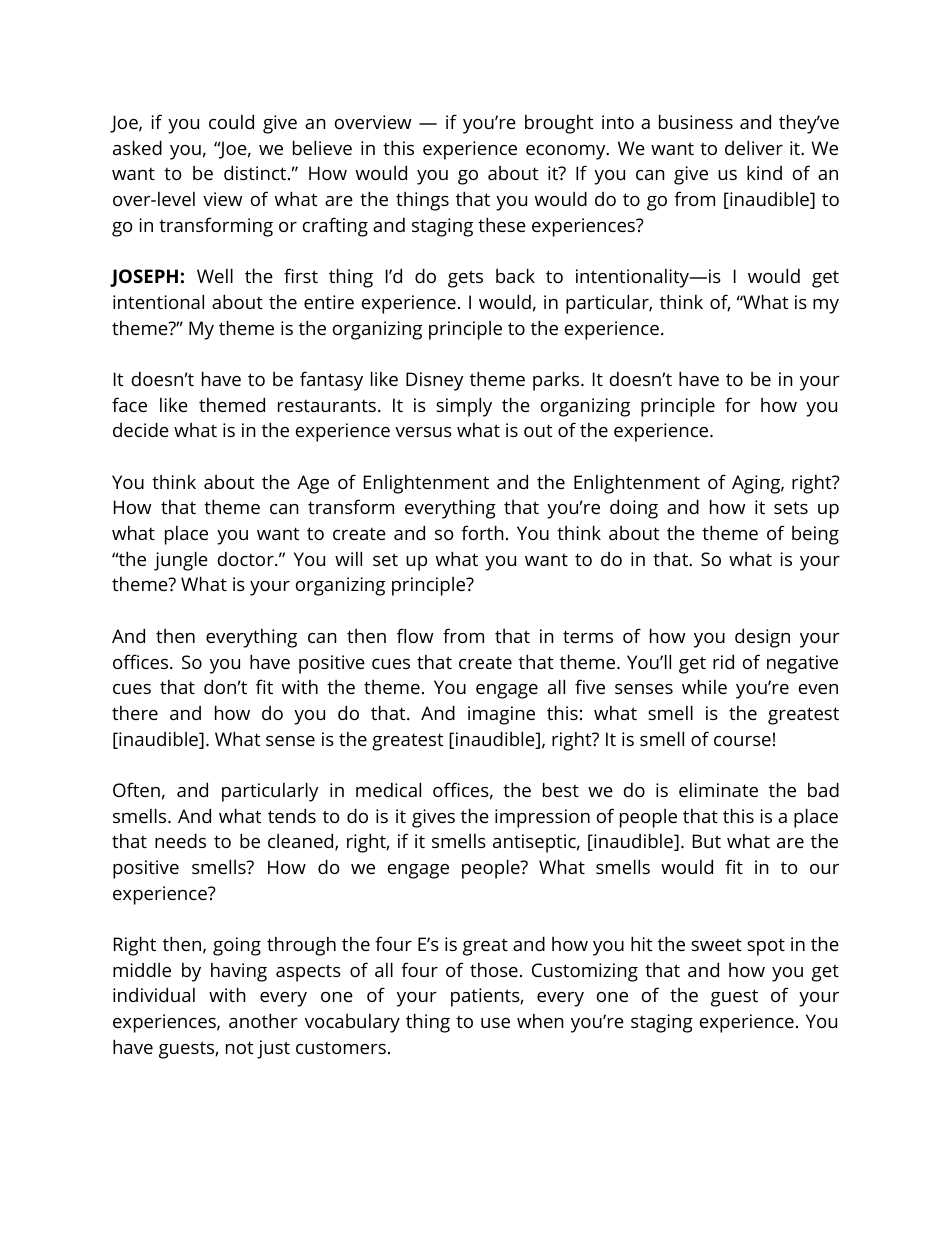  Describe the element at coordinates (482, 532) in the screenshot. I see `forth` at that location.
